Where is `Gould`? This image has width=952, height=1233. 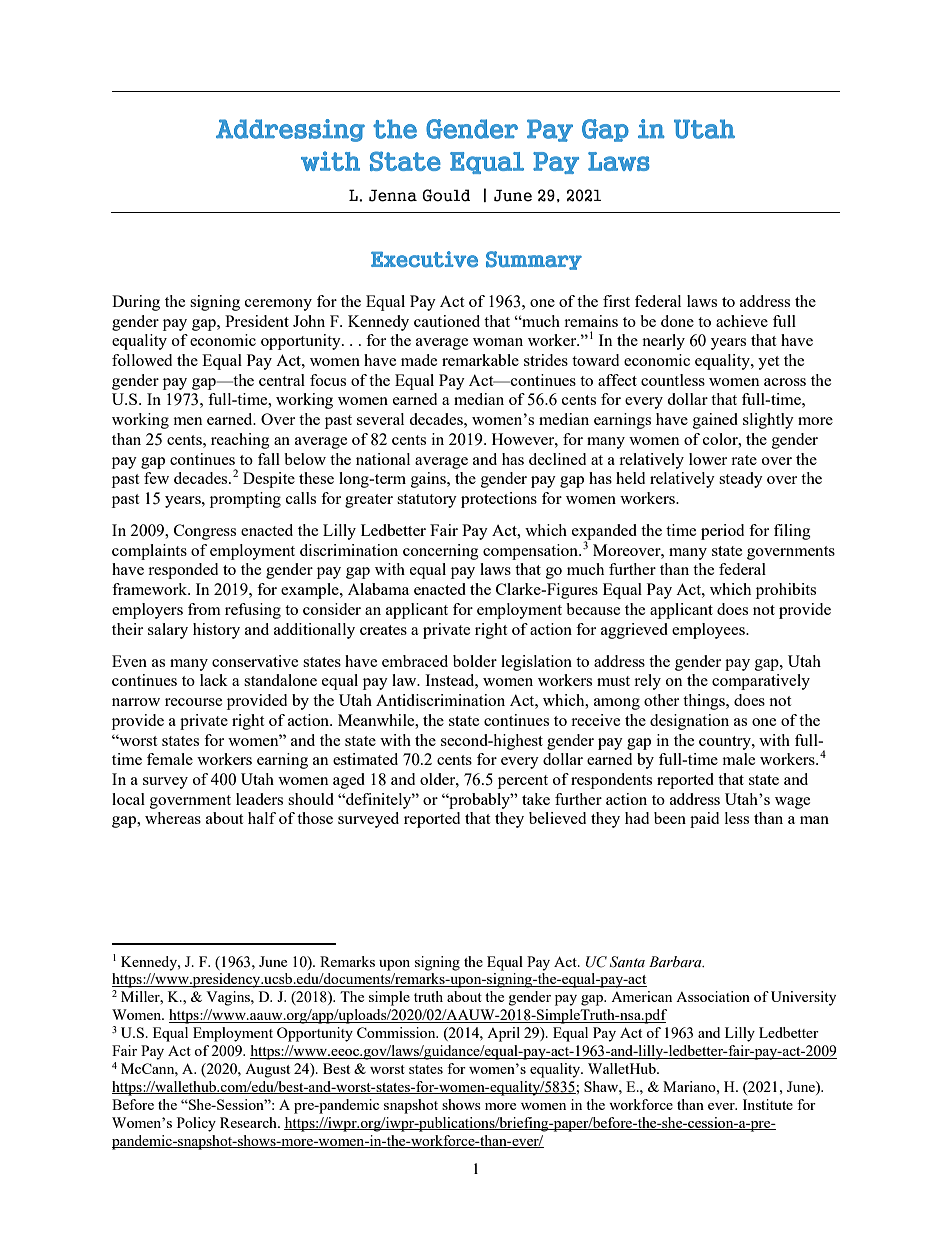 Gould is located at coordinates (446, 195).
